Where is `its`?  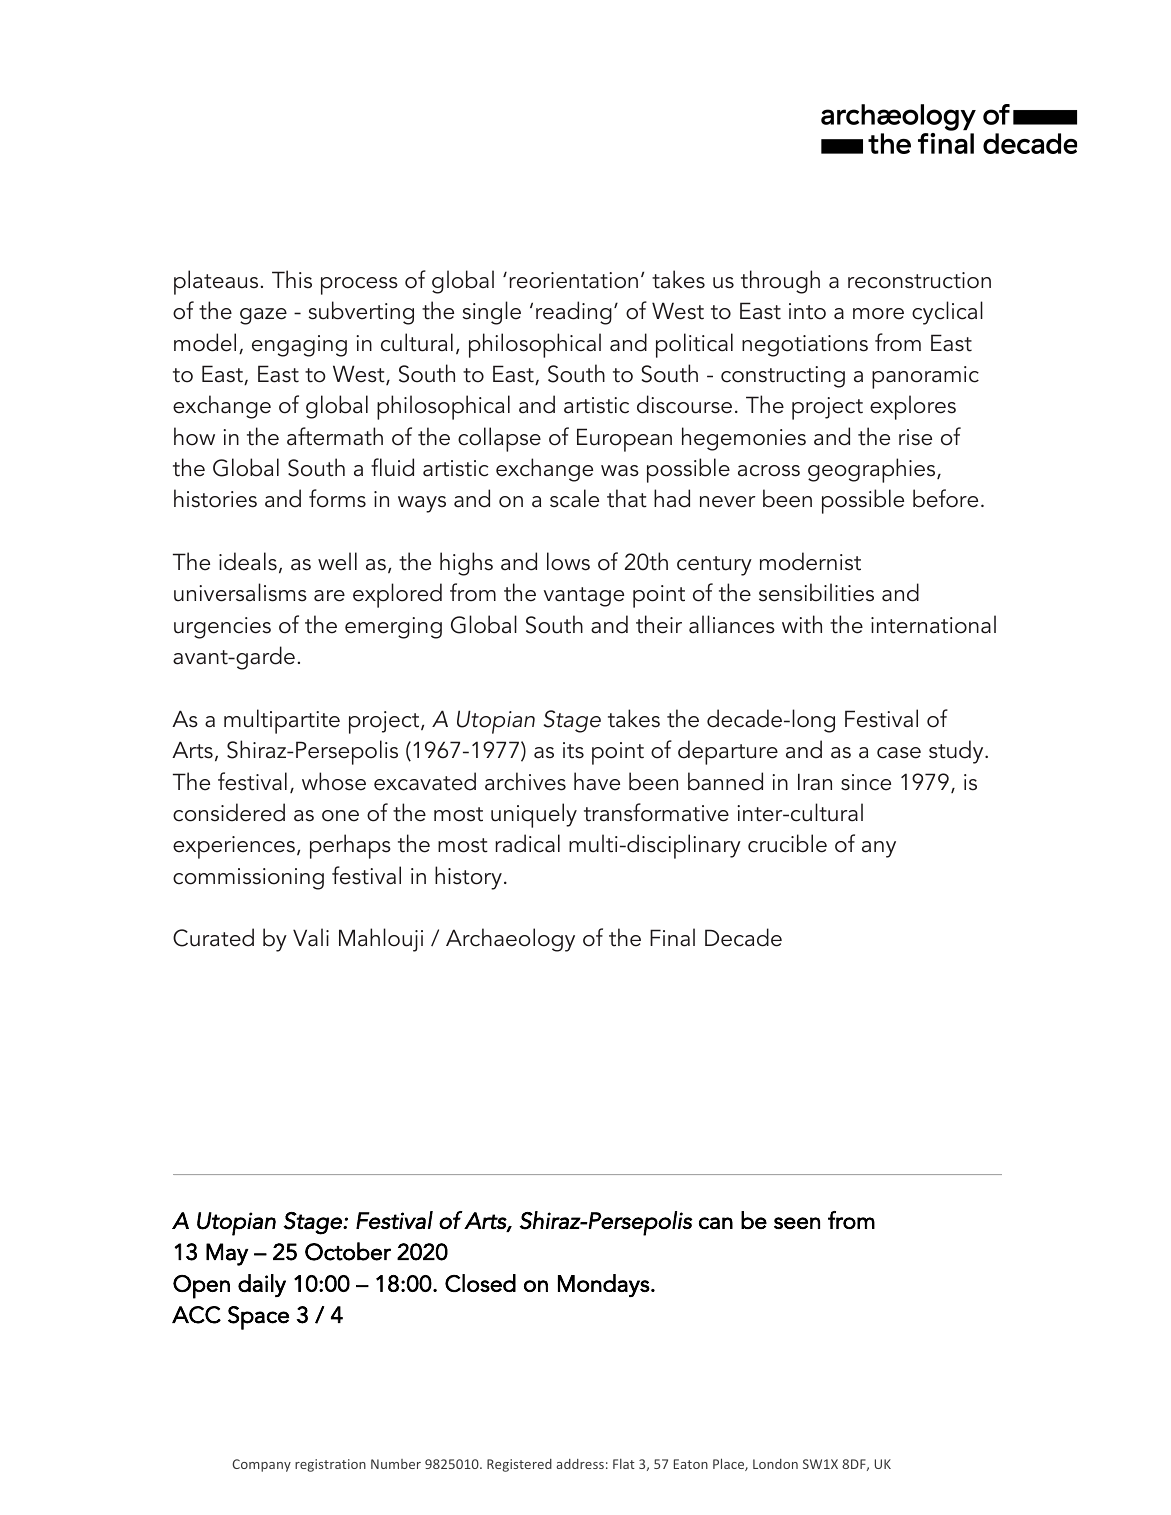 its is located at coordinates (573, 750).
